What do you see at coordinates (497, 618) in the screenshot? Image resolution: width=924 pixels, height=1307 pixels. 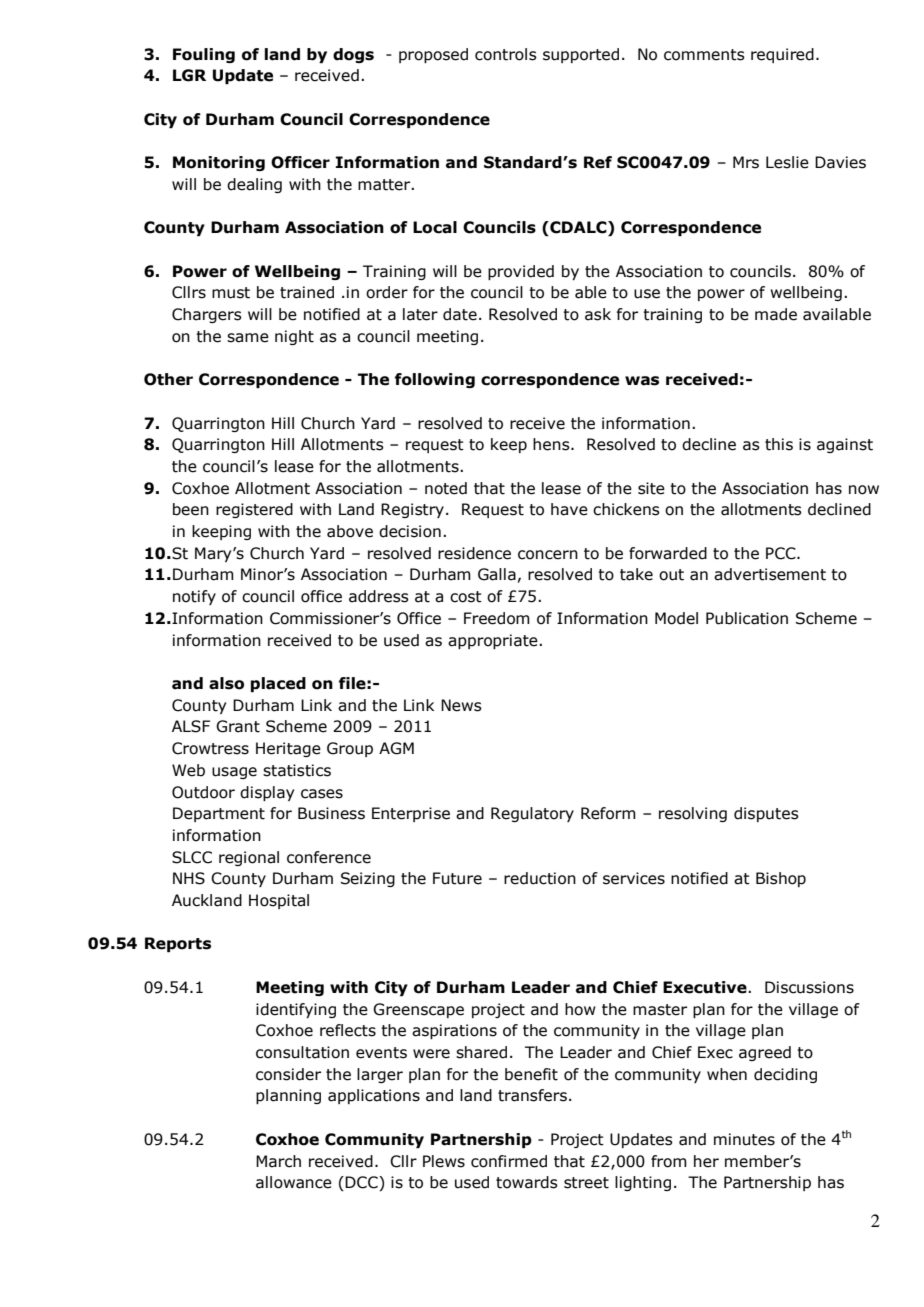 I see `Freedom` at bounding box center [497, 618].
